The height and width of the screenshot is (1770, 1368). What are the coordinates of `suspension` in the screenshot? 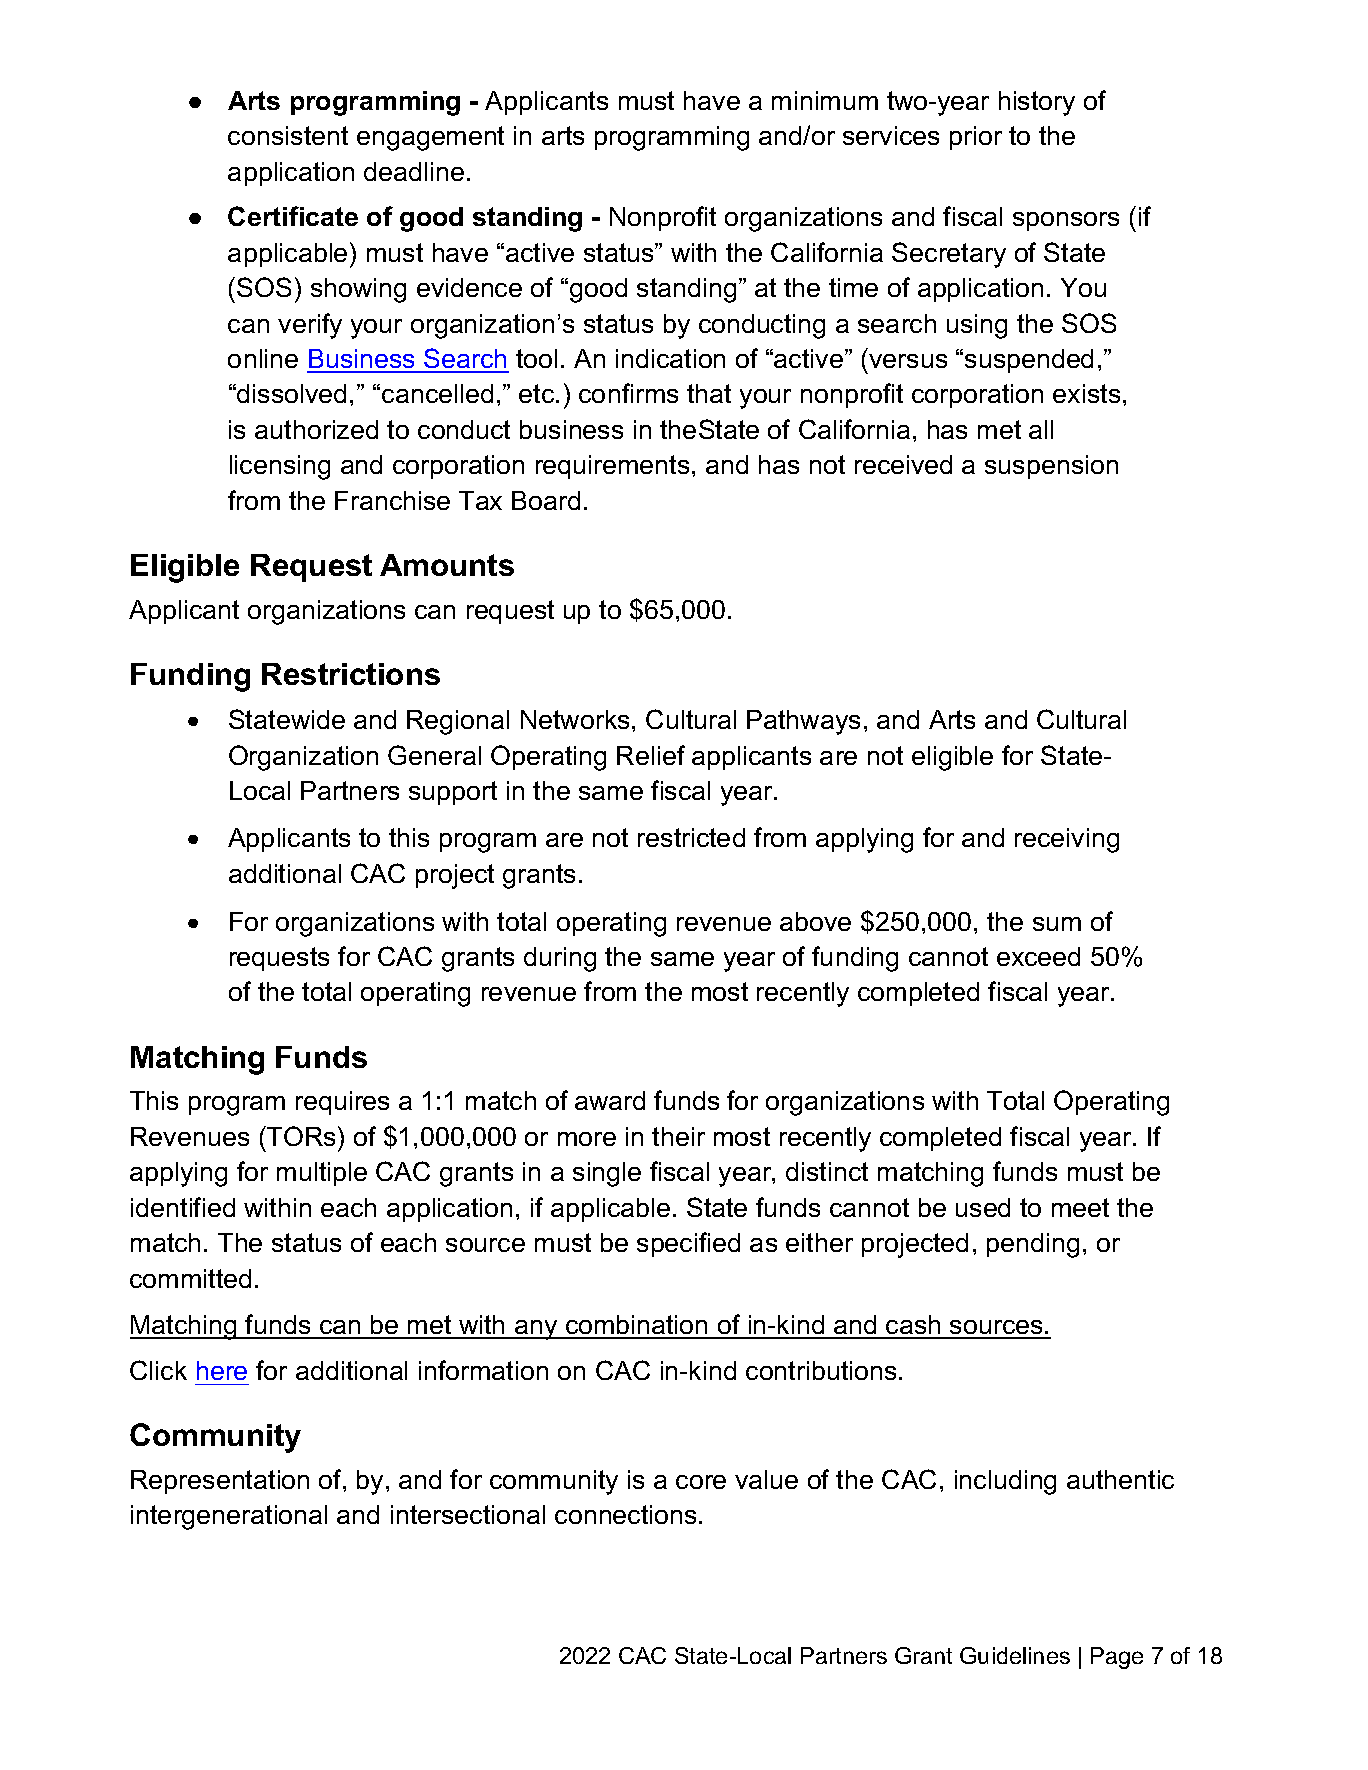 It's located at (1051, 467).
